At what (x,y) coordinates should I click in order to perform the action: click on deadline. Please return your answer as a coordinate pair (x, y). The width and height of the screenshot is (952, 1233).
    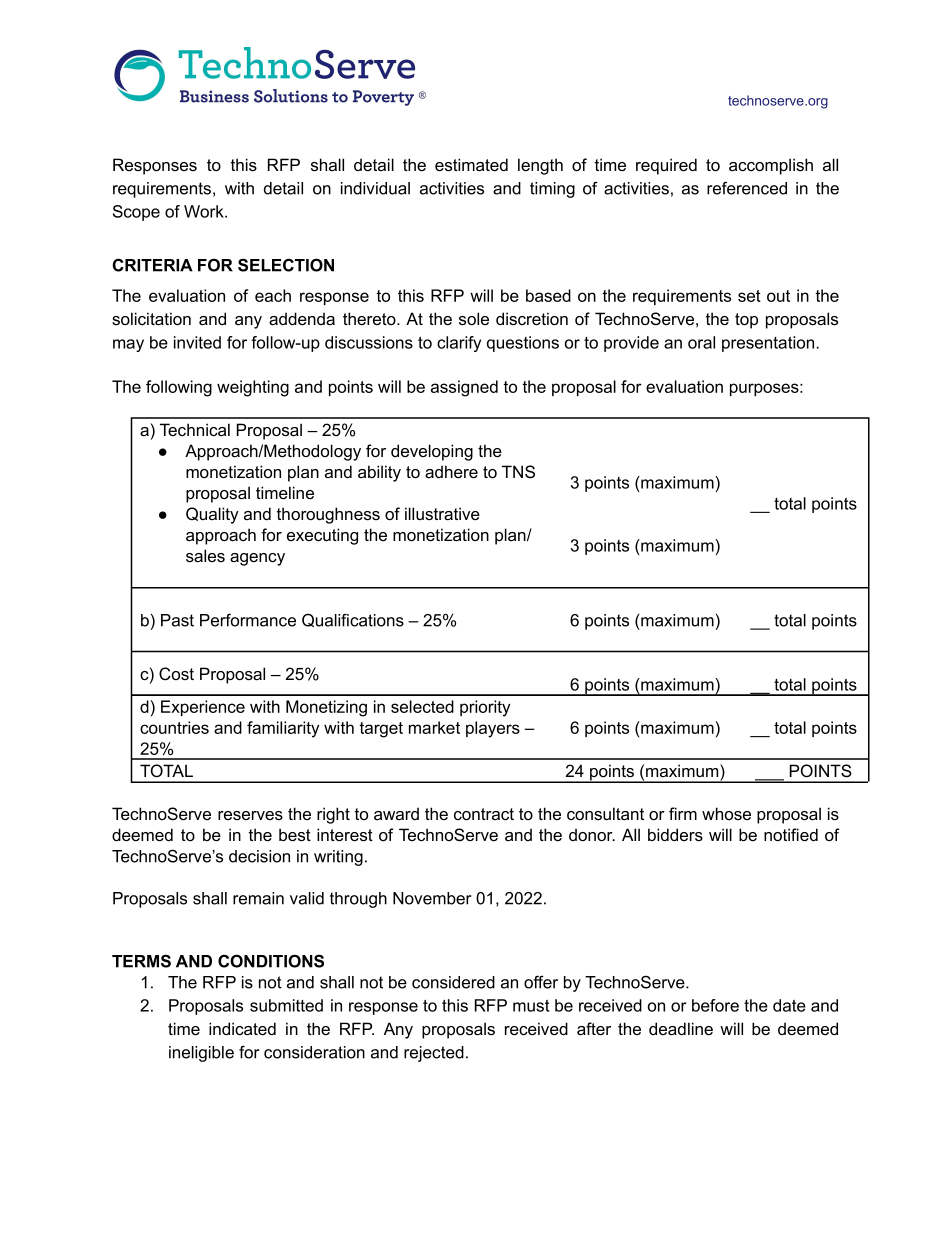
    Looking at the image, I should click on (681, 1028).
